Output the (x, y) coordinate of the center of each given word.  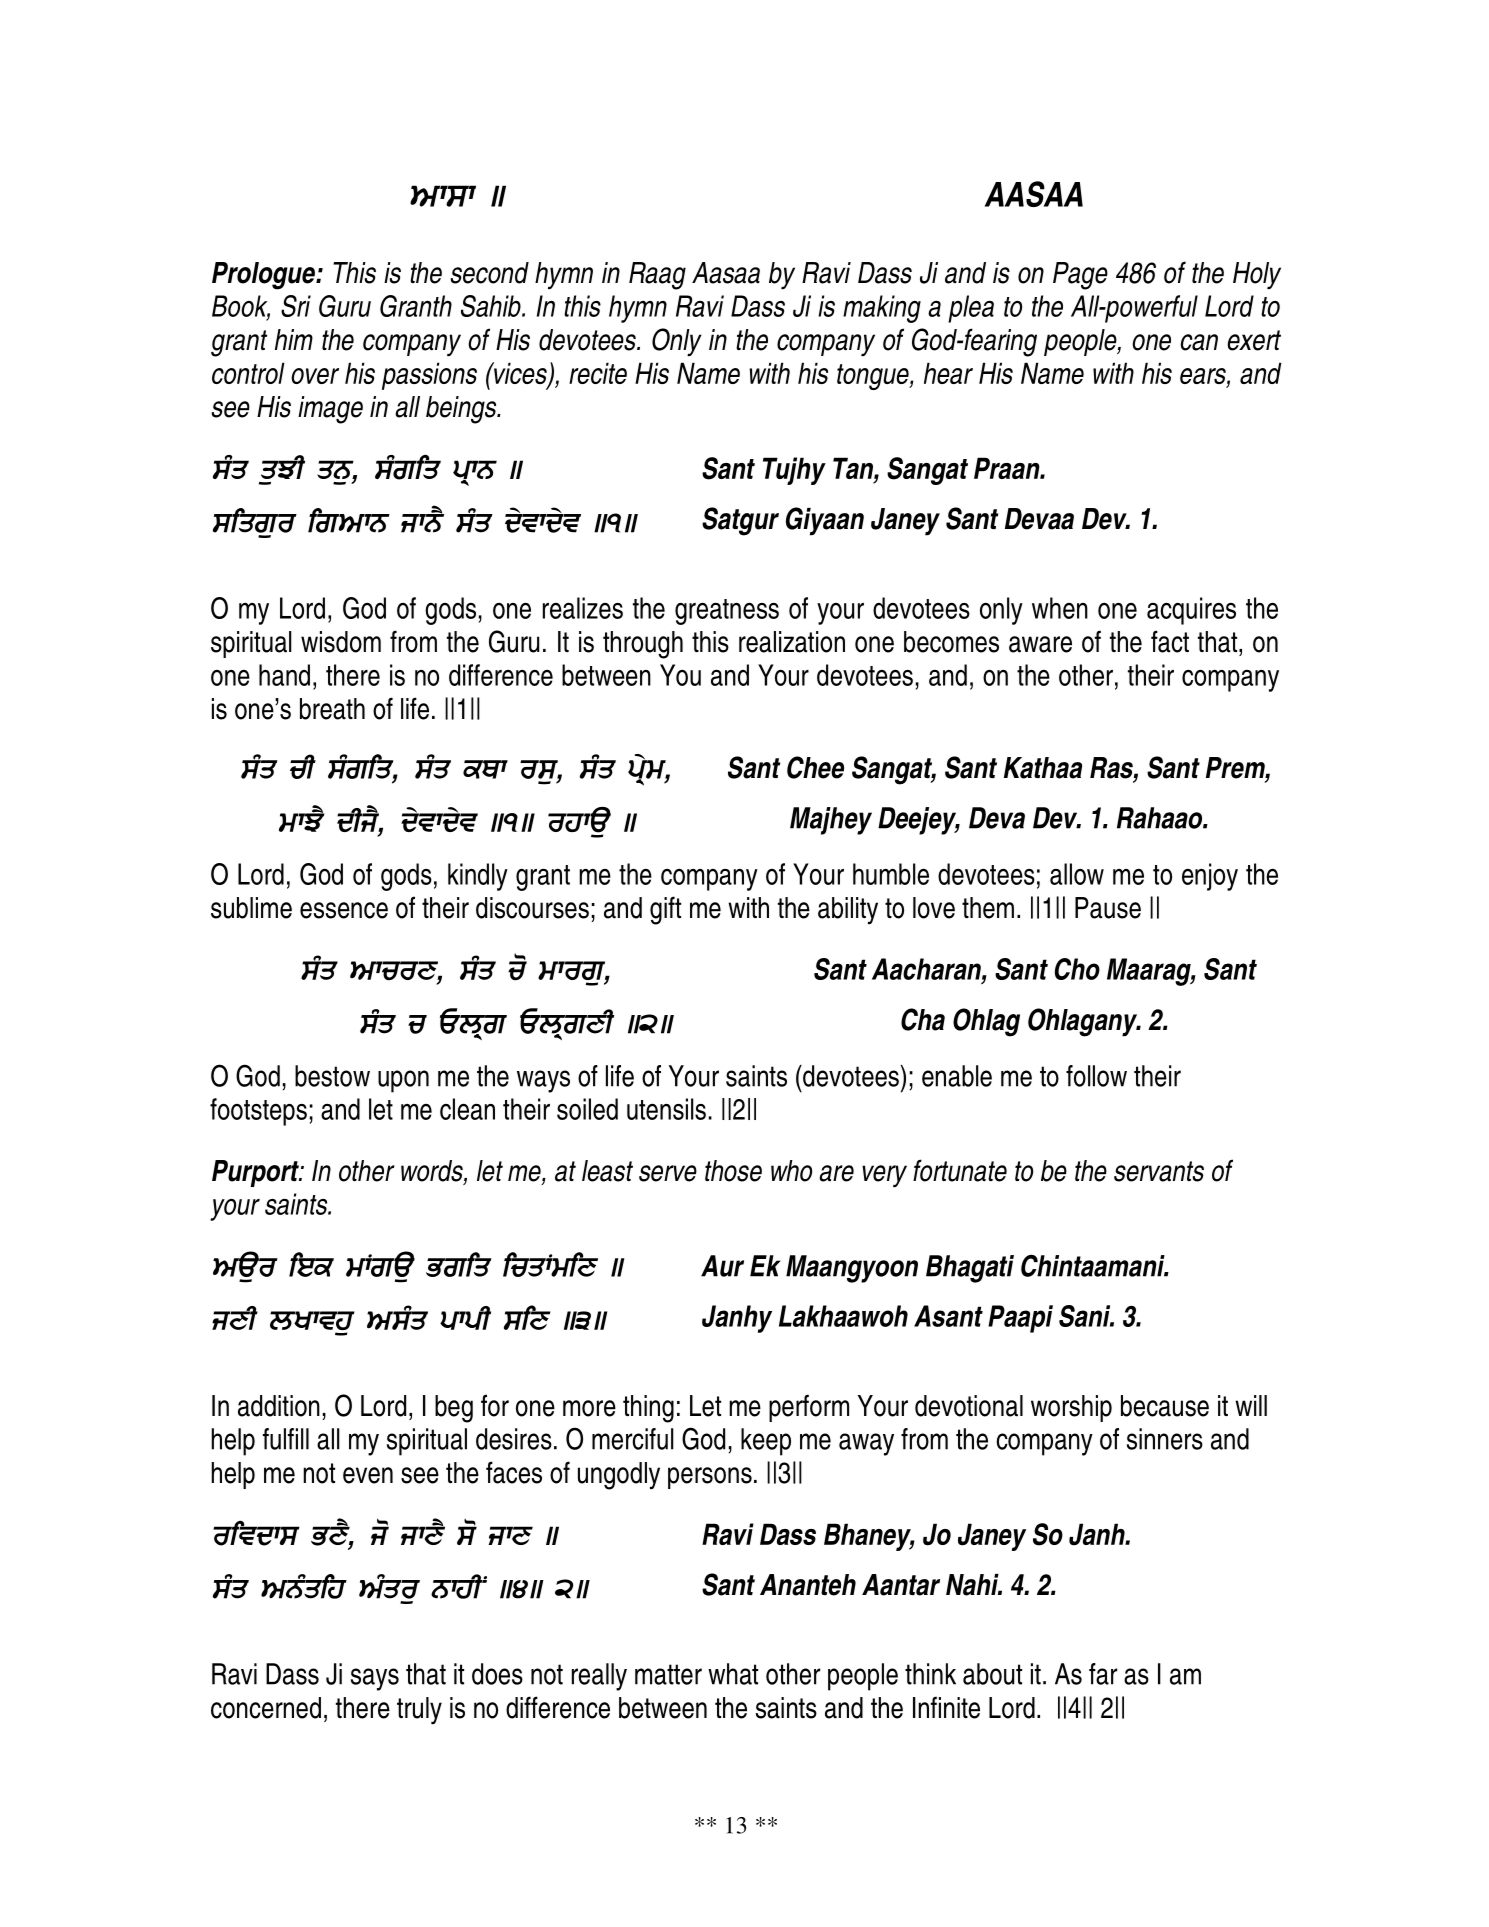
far (1103, 1674)
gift (665, 910)
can (1199, 342)
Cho (1077, 969)
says (375, 1679)
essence (344, 910)
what (733, 1674)
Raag (657, 276)
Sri (296, 306)
